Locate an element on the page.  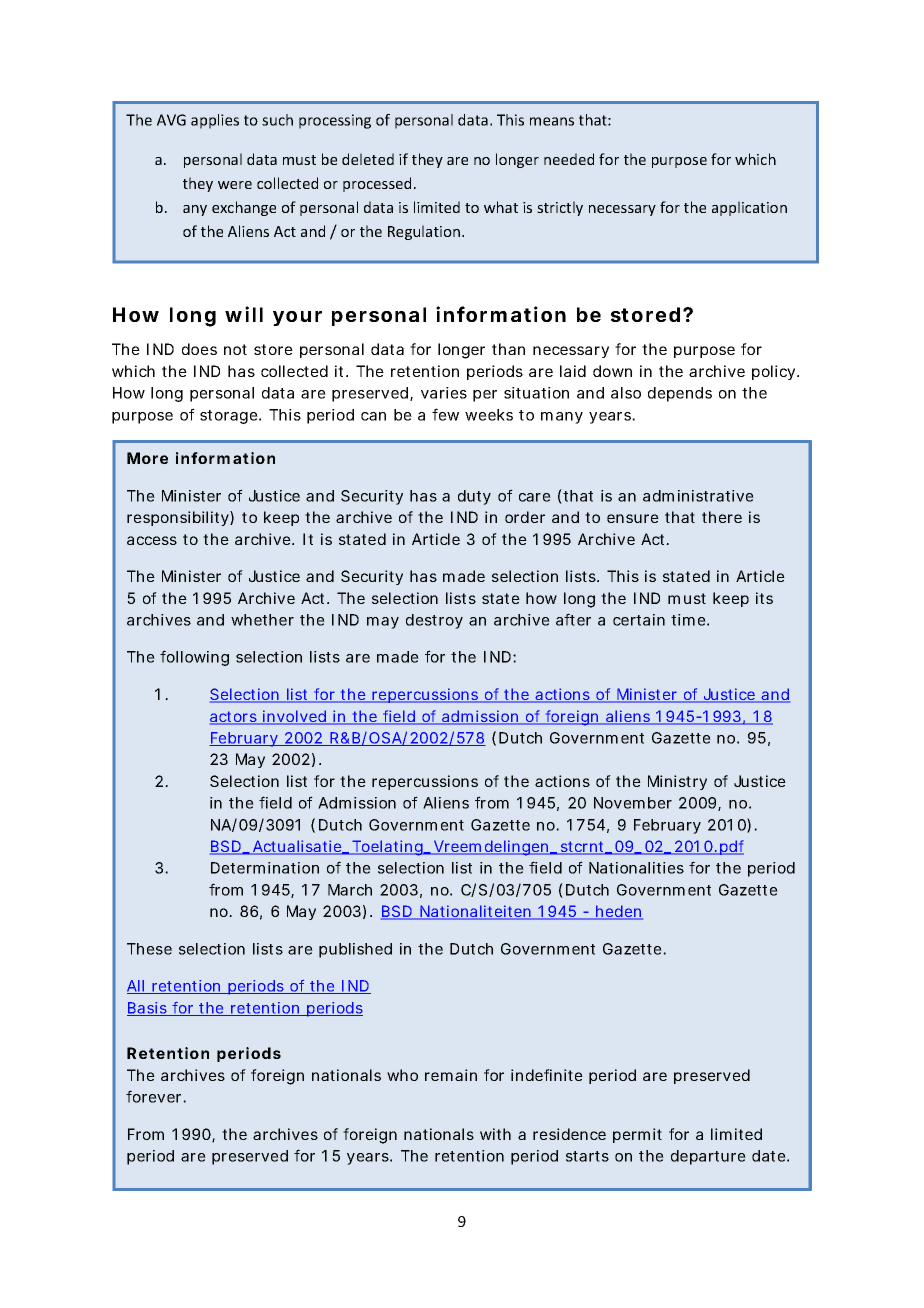
certain is located at coordinates (639, 620).
